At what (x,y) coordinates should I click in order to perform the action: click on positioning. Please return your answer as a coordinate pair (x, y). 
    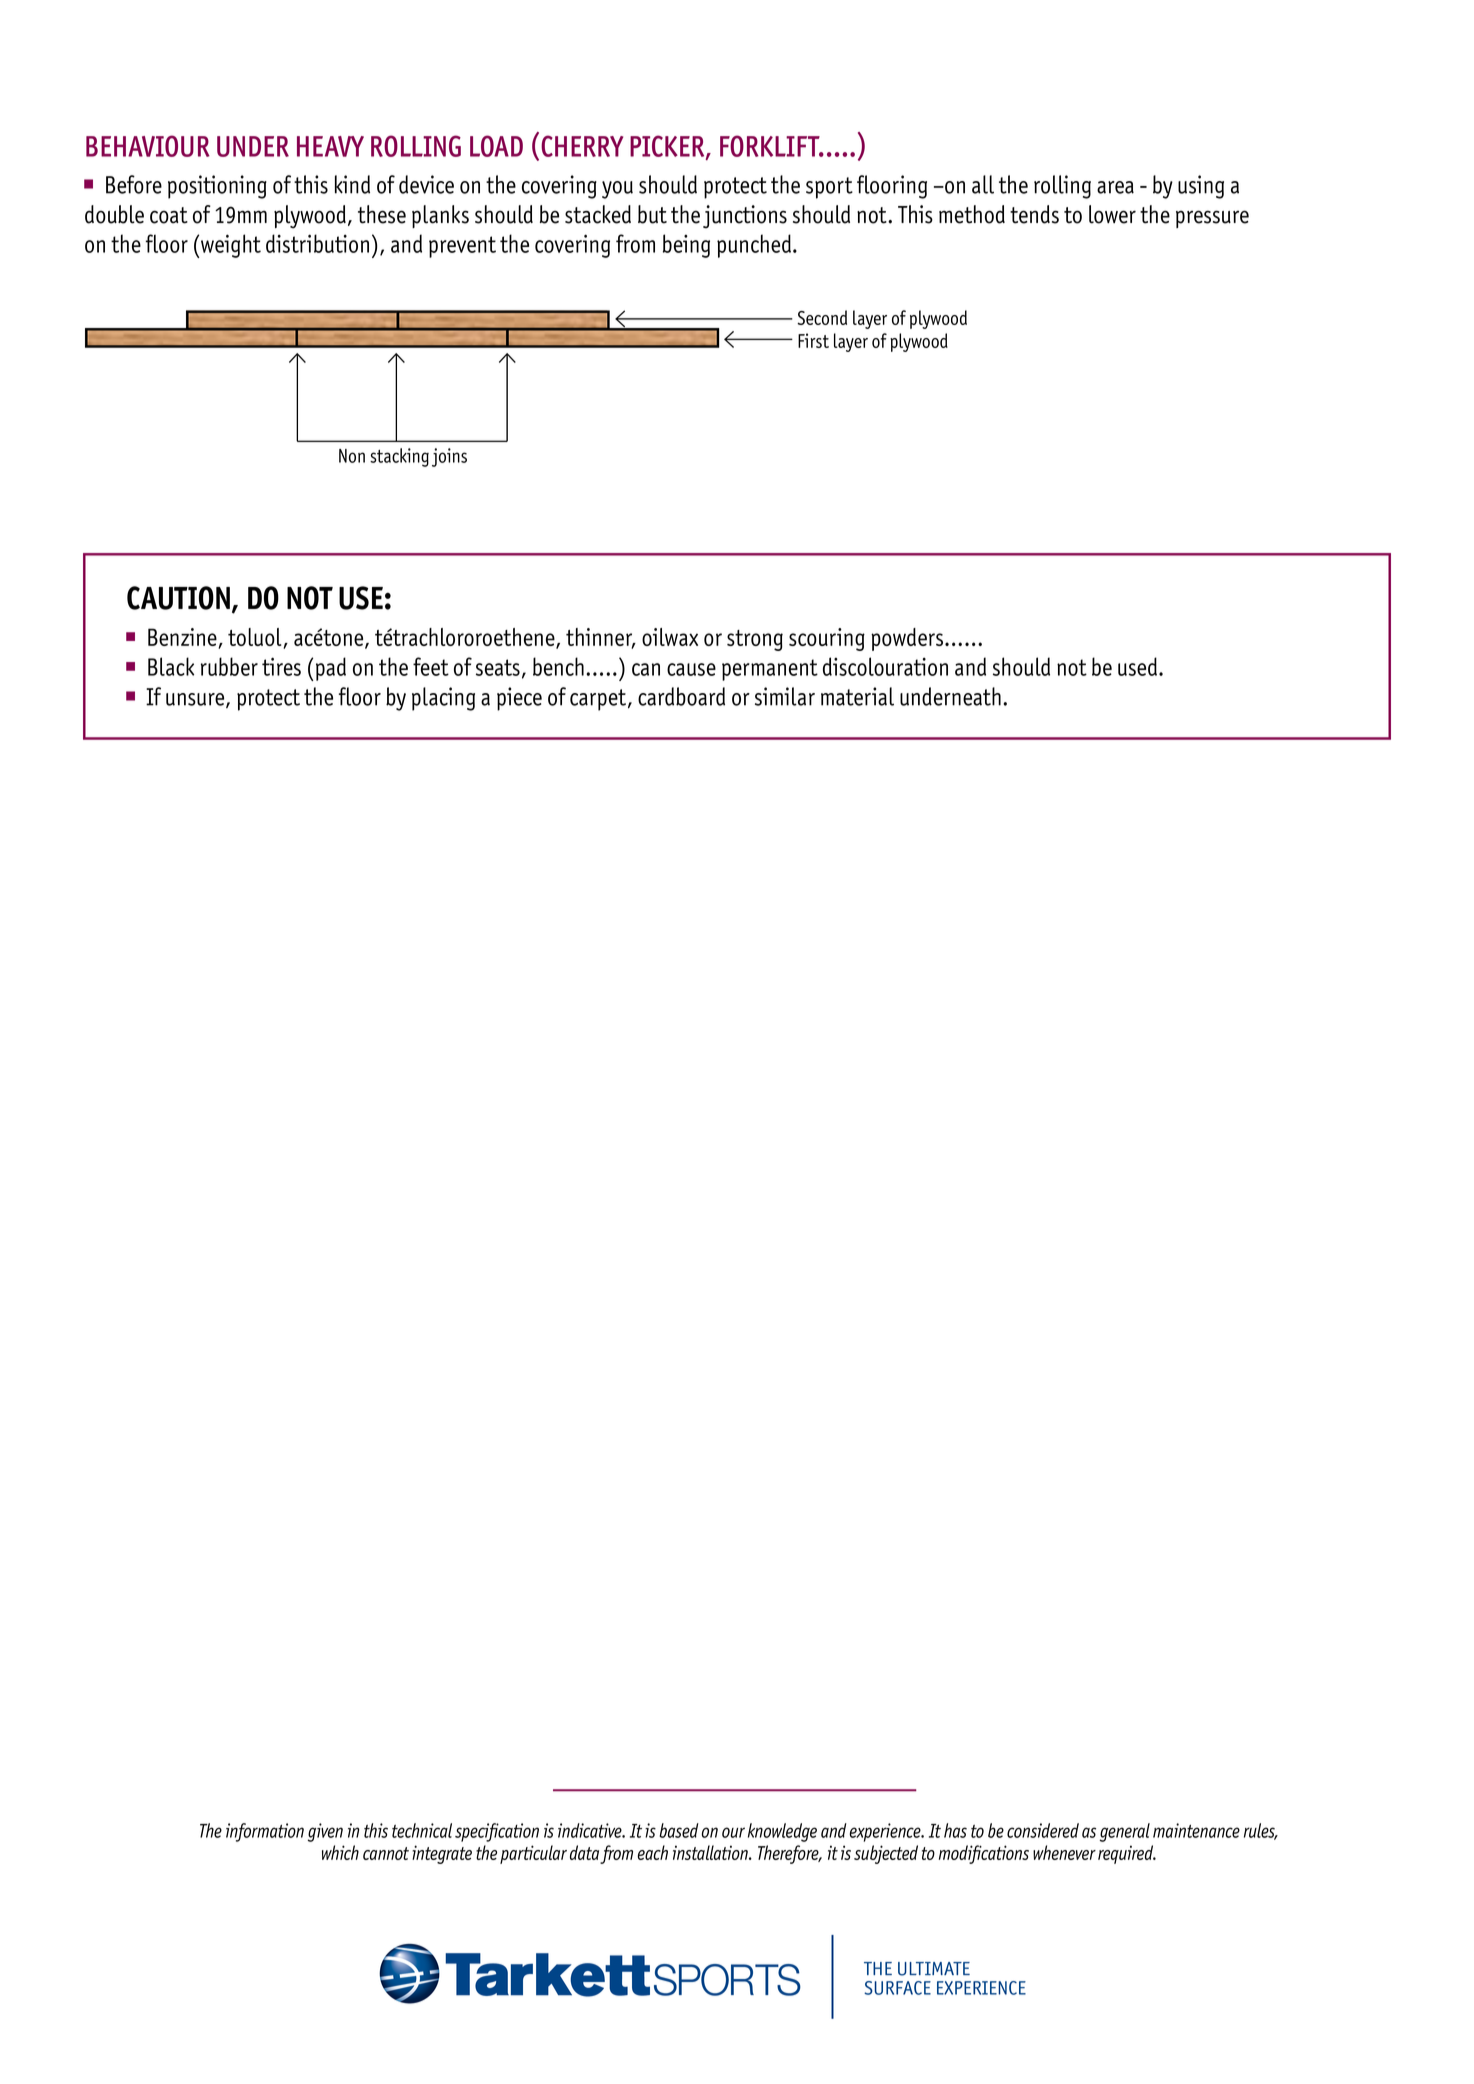
    Looking at the image, I should click on (217, 187).
